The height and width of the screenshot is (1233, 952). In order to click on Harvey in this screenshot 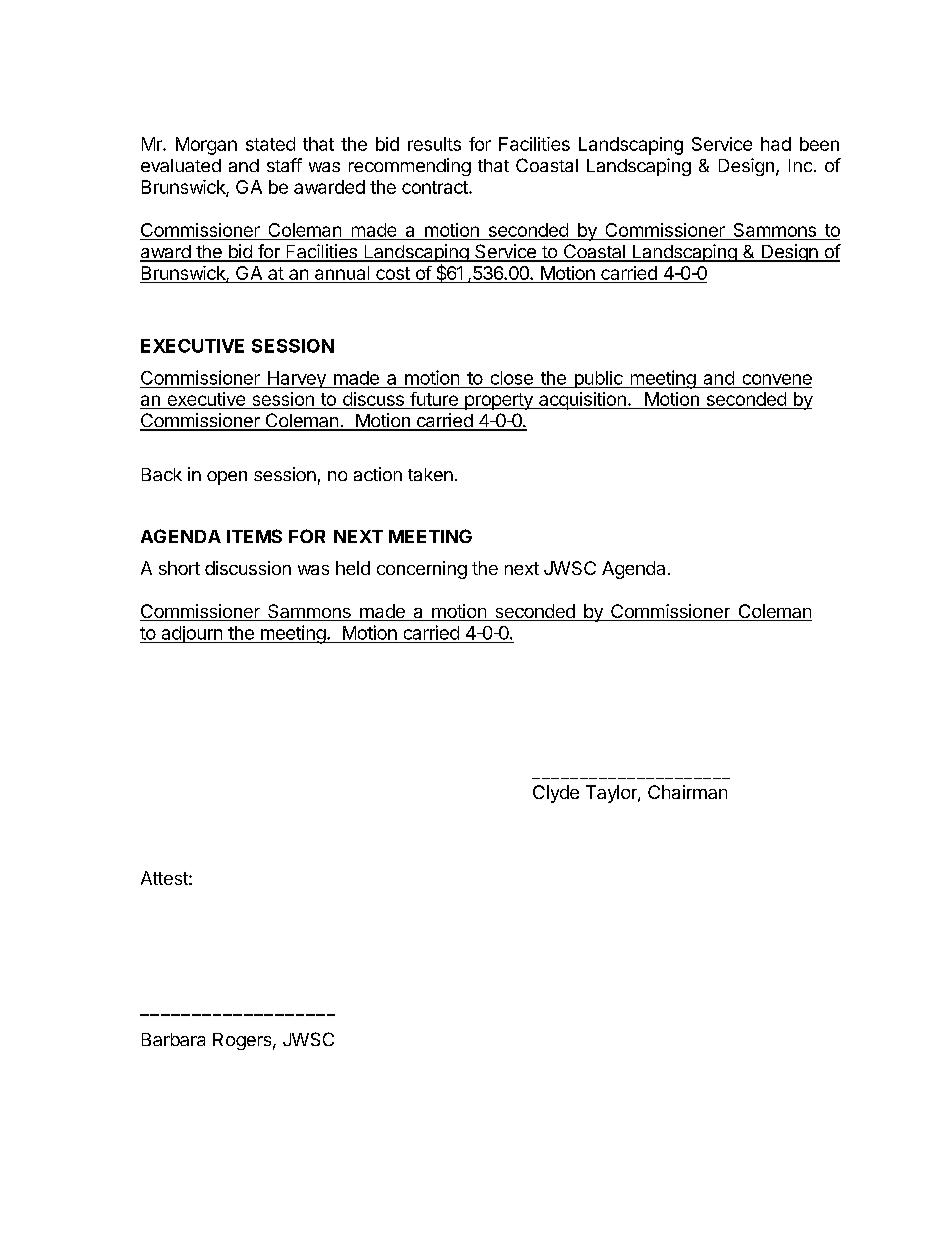, I will do `click(297, 379)`.
